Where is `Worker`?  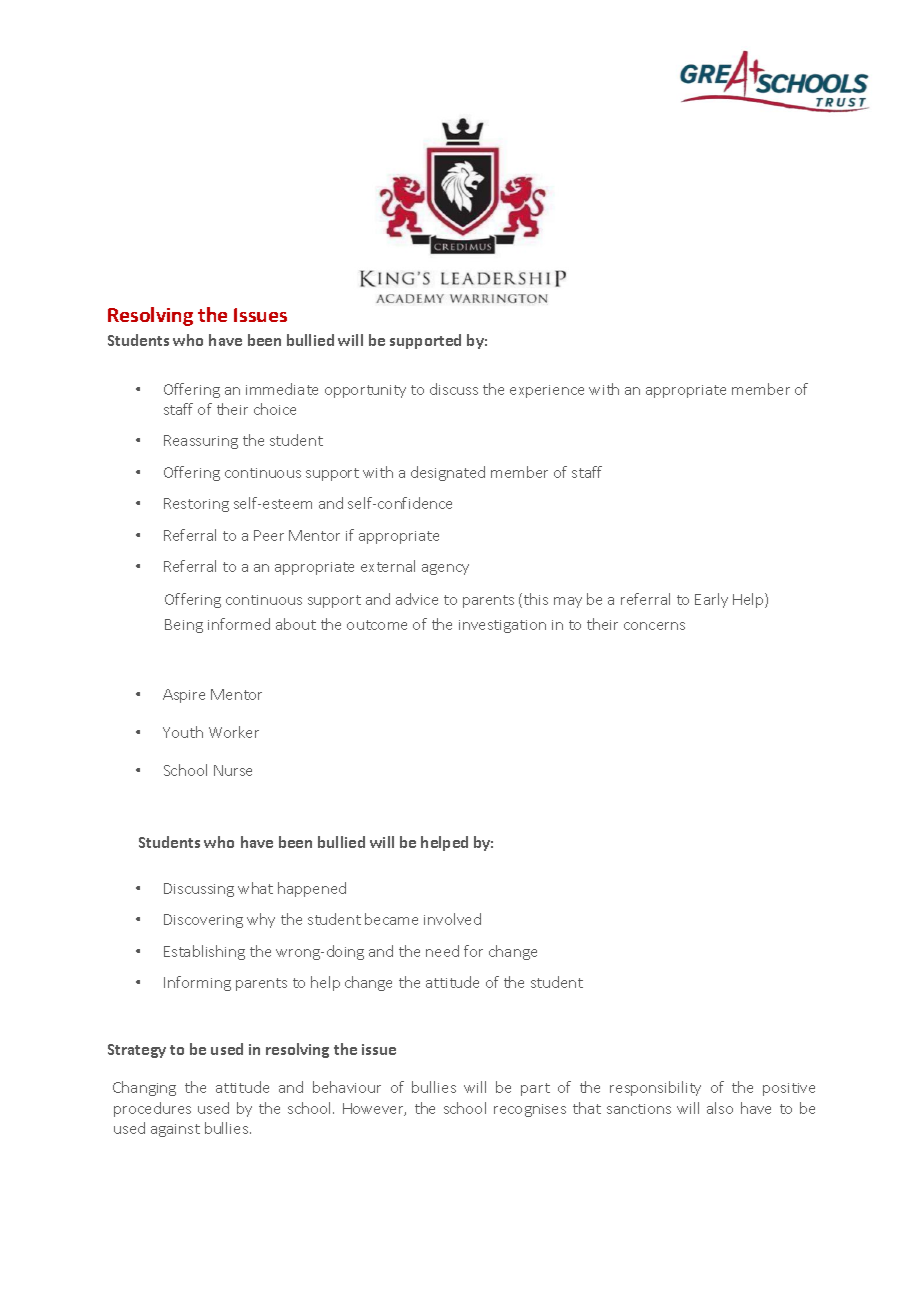 Worker is located at coordinates (234, 732).
